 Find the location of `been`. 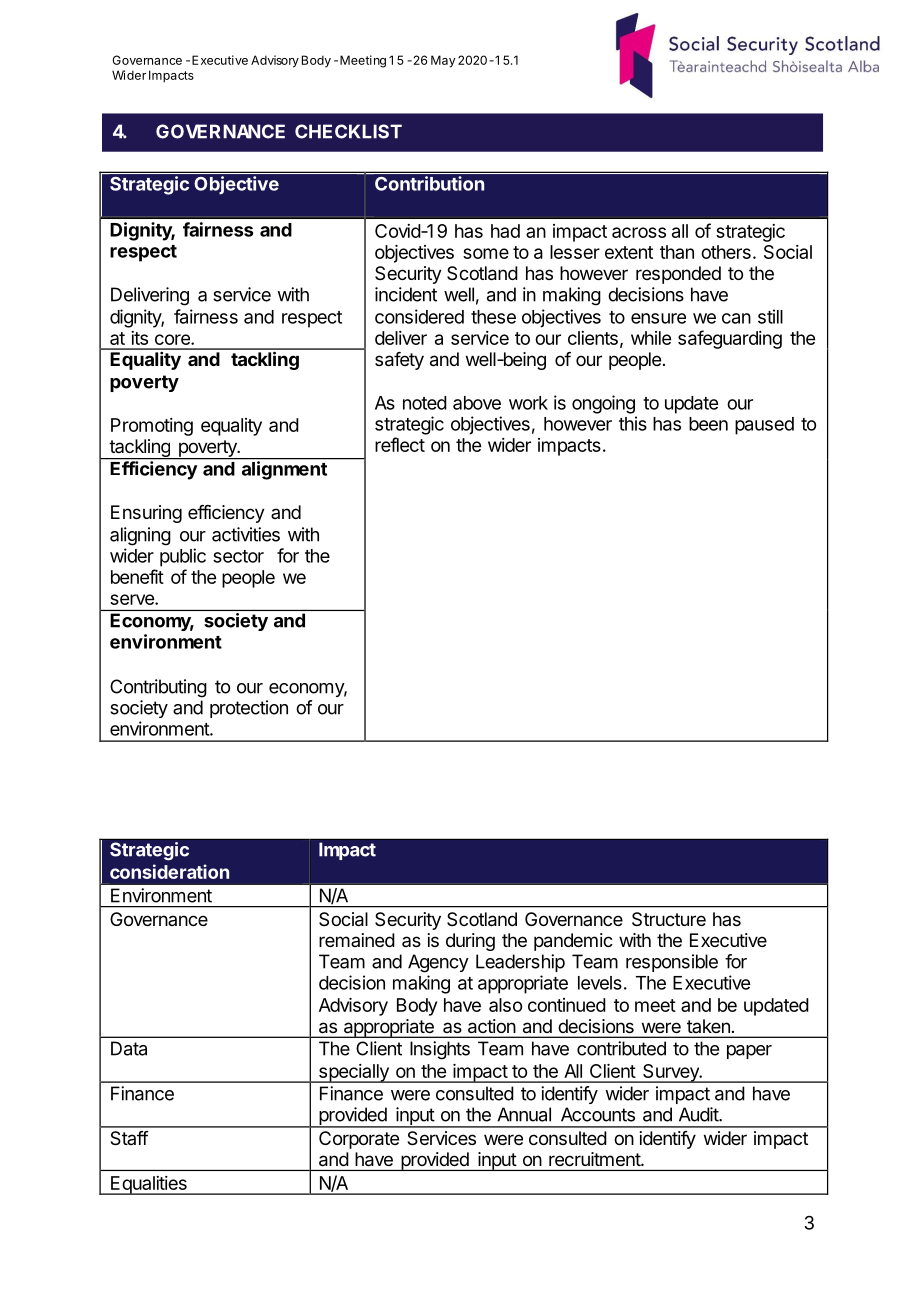

been is located at coordinates (708, 424).
